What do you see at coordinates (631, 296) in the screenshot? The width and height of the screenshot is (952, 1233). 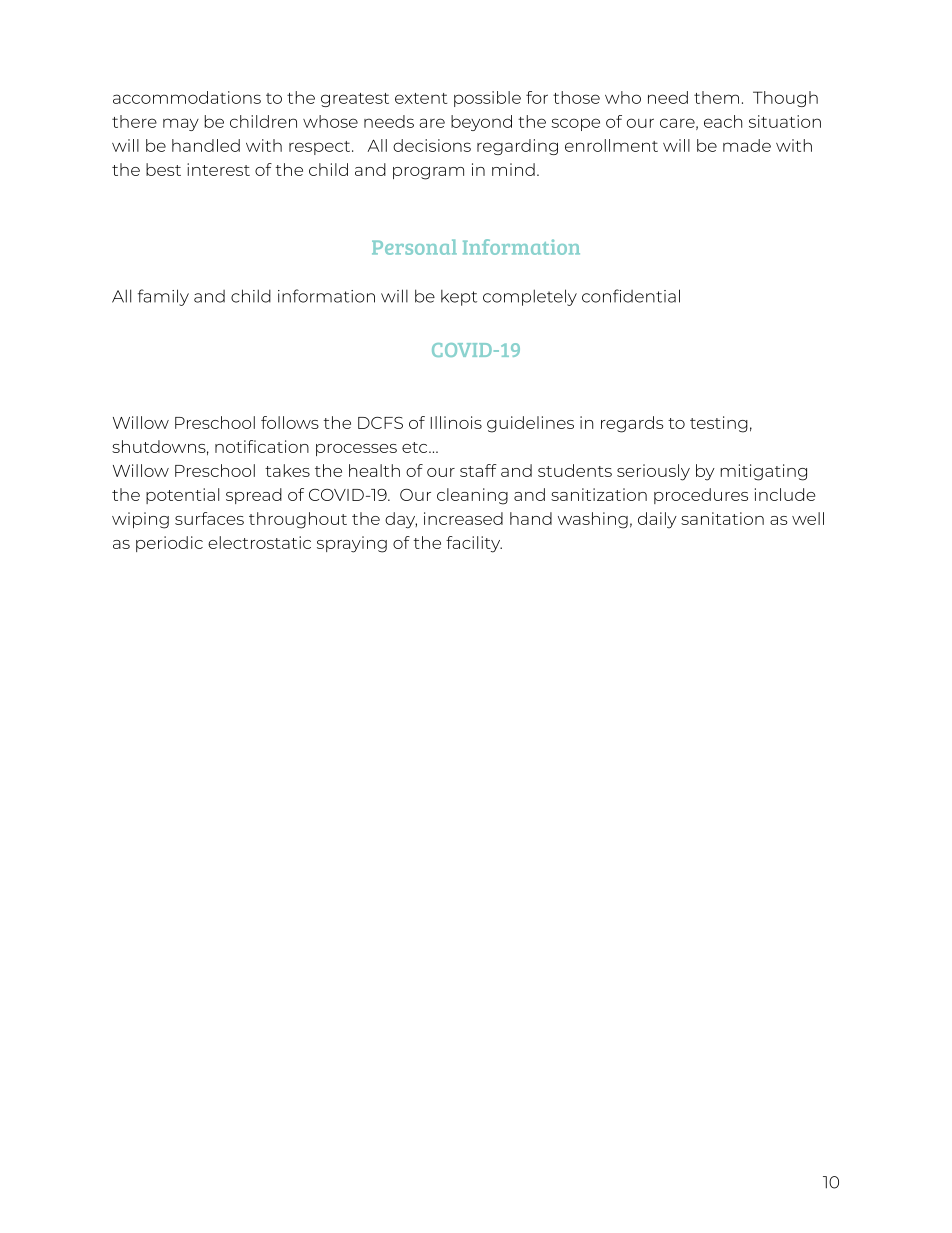 I see `confidential` at bounding box center [631, 296].
